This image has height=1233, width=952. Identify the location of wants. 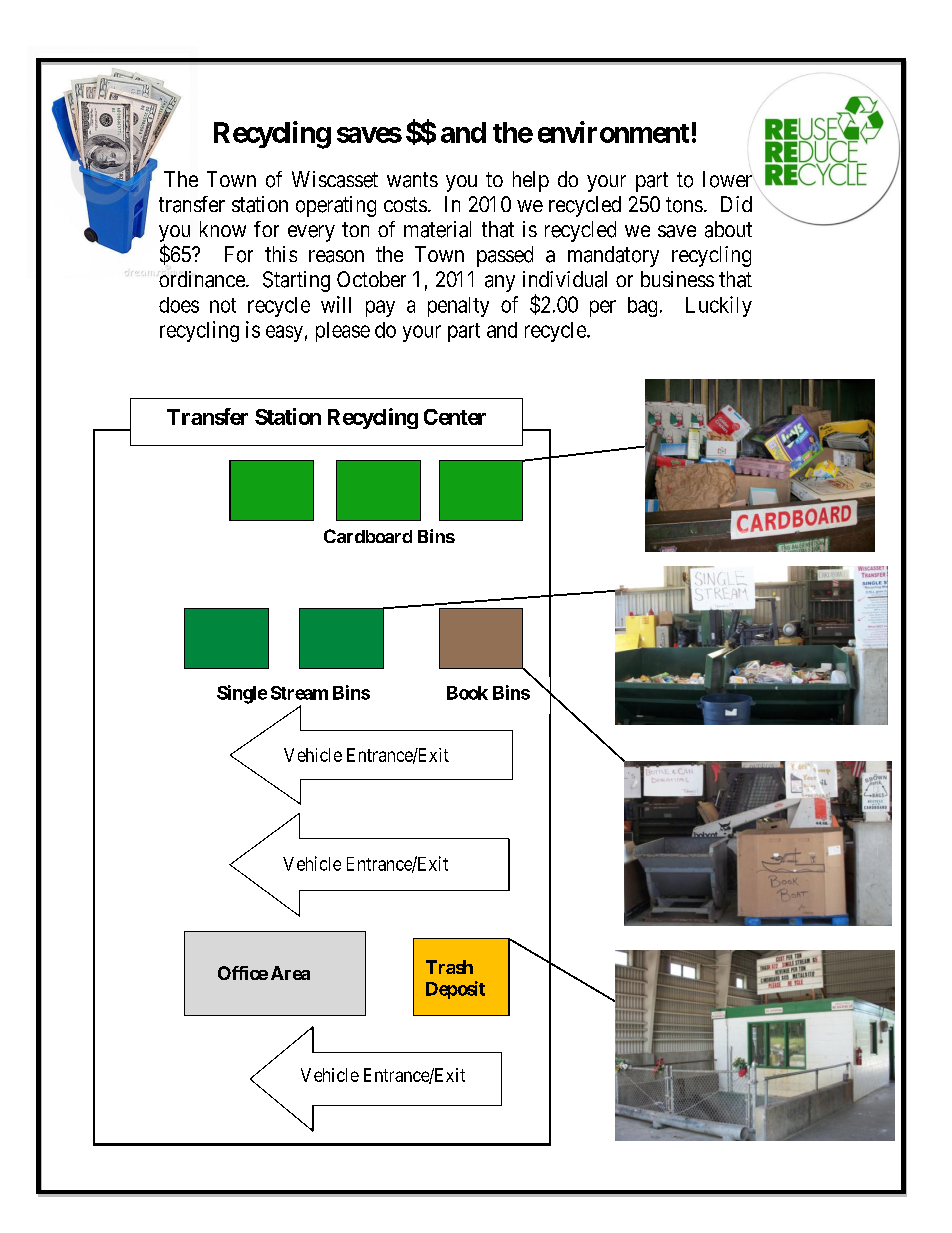
(412, 180).
